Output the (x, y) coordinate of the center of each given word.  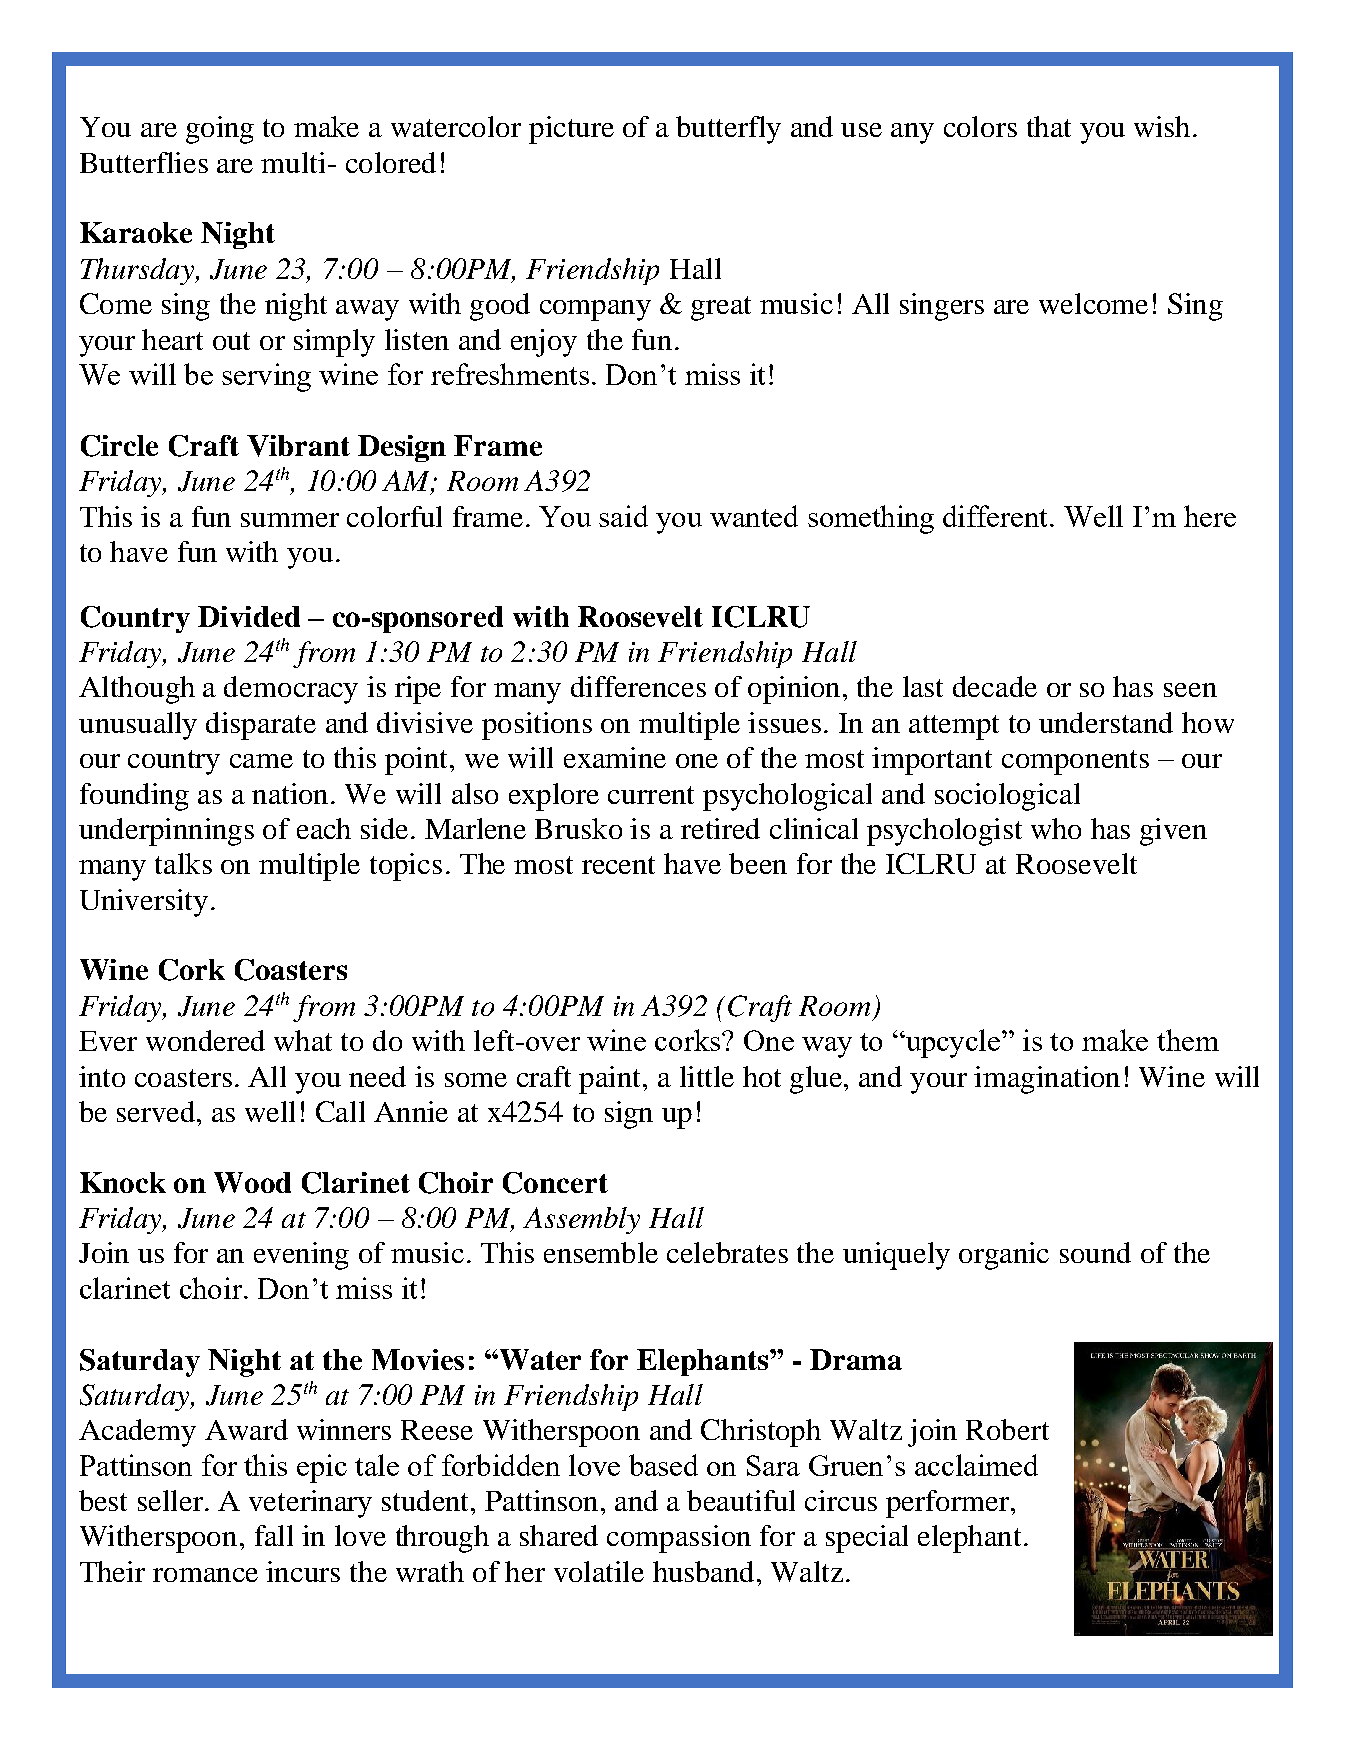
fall (274, 1535)
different (997, 516)
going (220, 130)
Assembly (581, 1220)
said (623, 516)
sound (1095, 1252)
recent (618, 865)
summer (290, 520)
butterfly (728, 130)
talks (183, 863)
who (1056, 828)
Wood (252, 1182)
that (1049, 126)
